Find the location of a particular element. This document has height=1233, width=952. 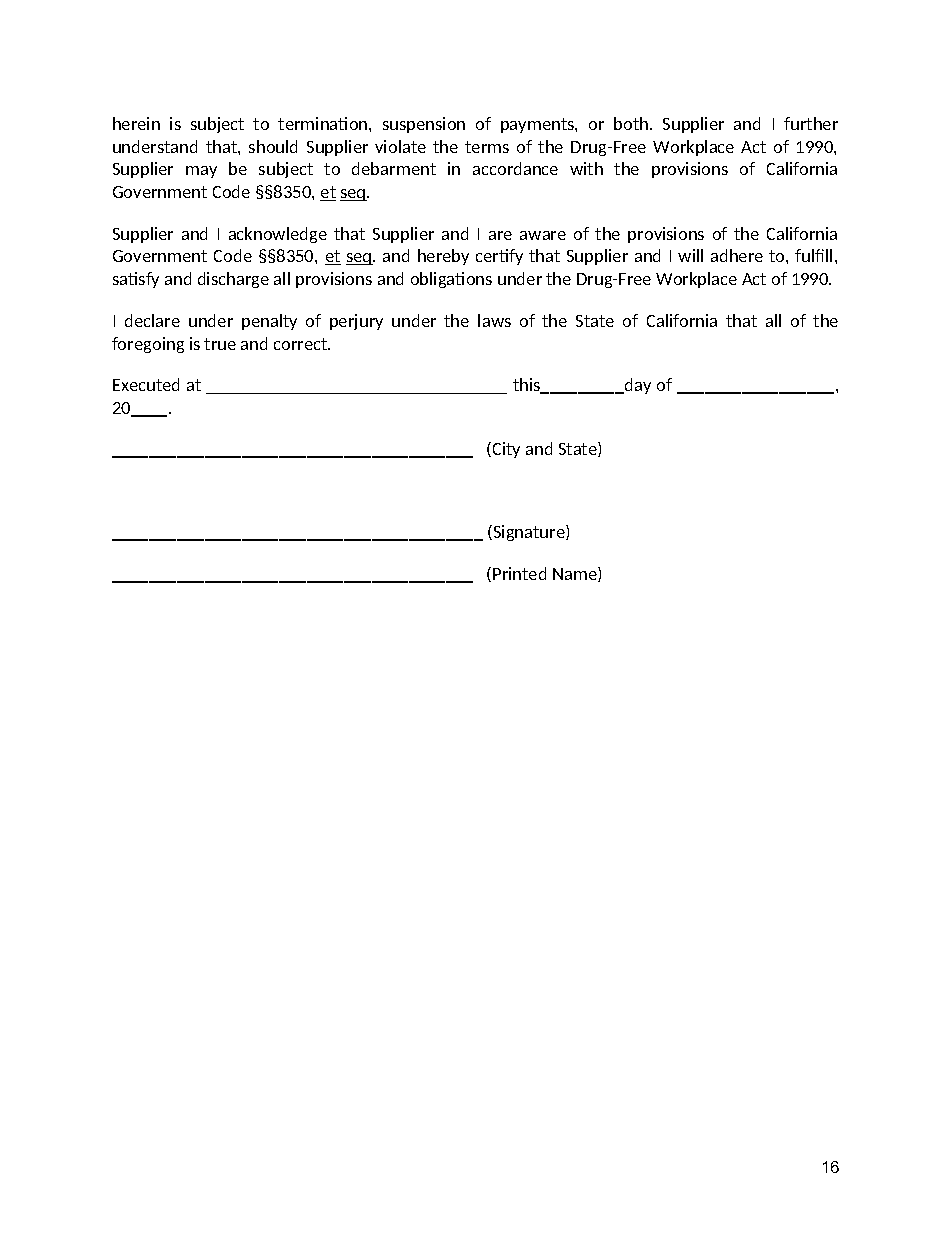

true is located at coordinates (220, 344).
